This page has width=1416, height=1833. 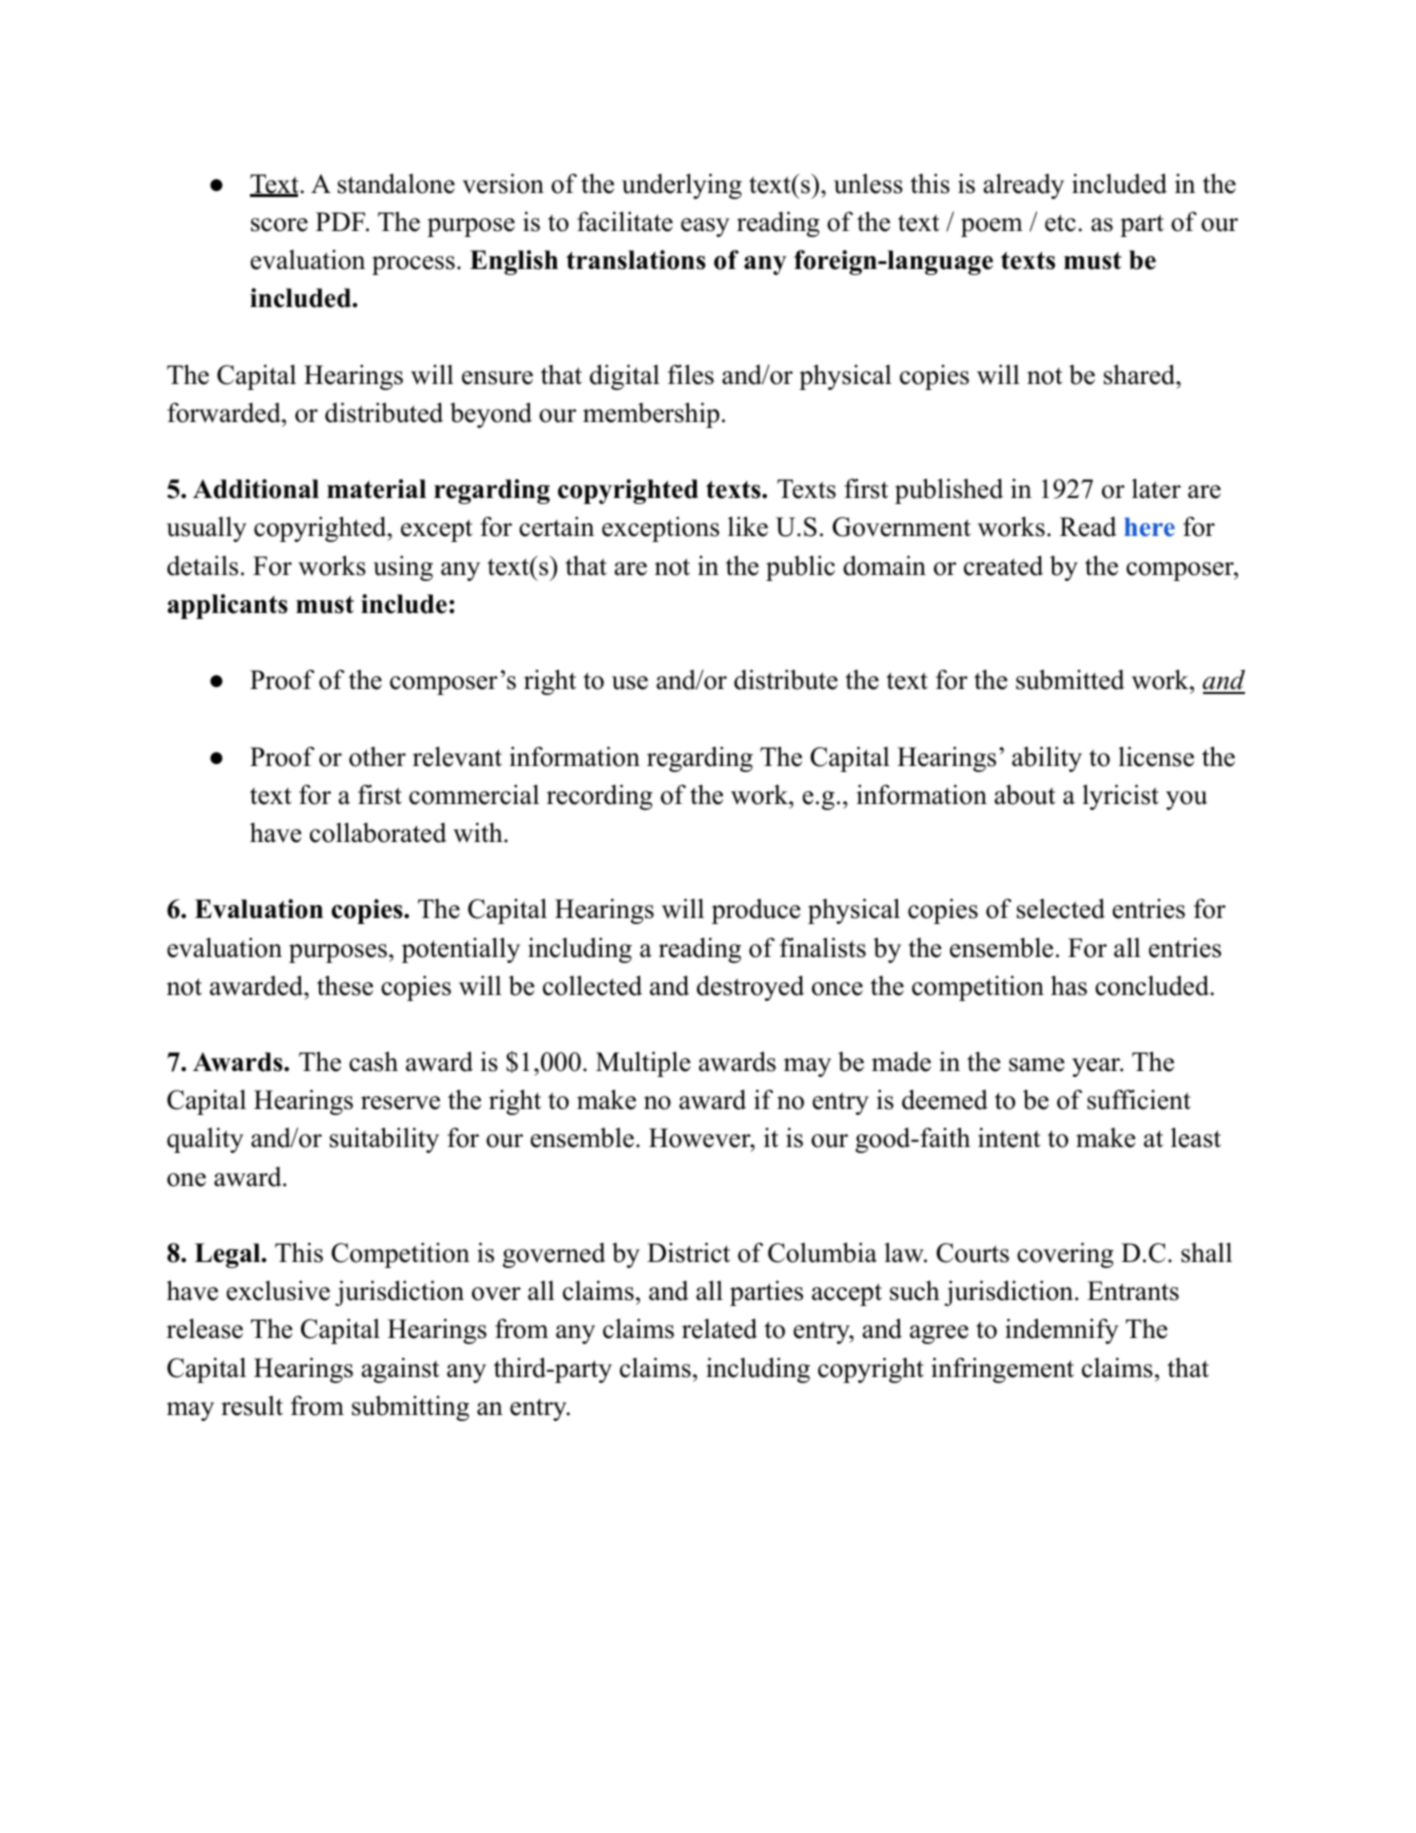 What do you see at coordinates (400, 1103) in the page?
I see `reserve` at bounding box center [400, 1103].
